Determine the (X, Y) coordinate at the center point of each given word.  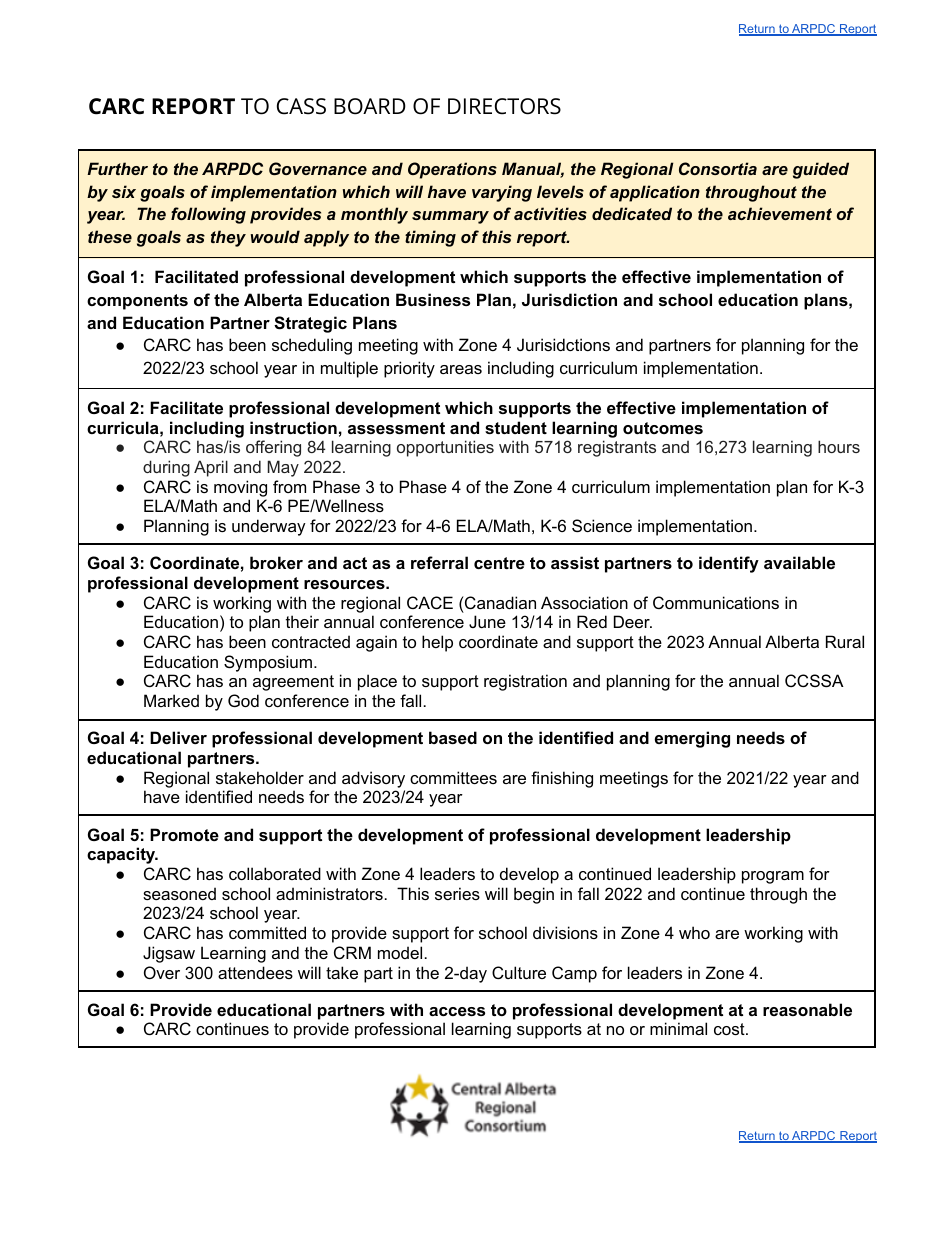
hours (839, 446)
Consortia (718, 168)
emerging (692, 739)
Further (117, 168)
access (457, 1011)
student (516, 427)
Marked (171, 700)
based (453, 737)
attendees (255, 972)
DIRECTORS (504, 106)
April (211, 468)
